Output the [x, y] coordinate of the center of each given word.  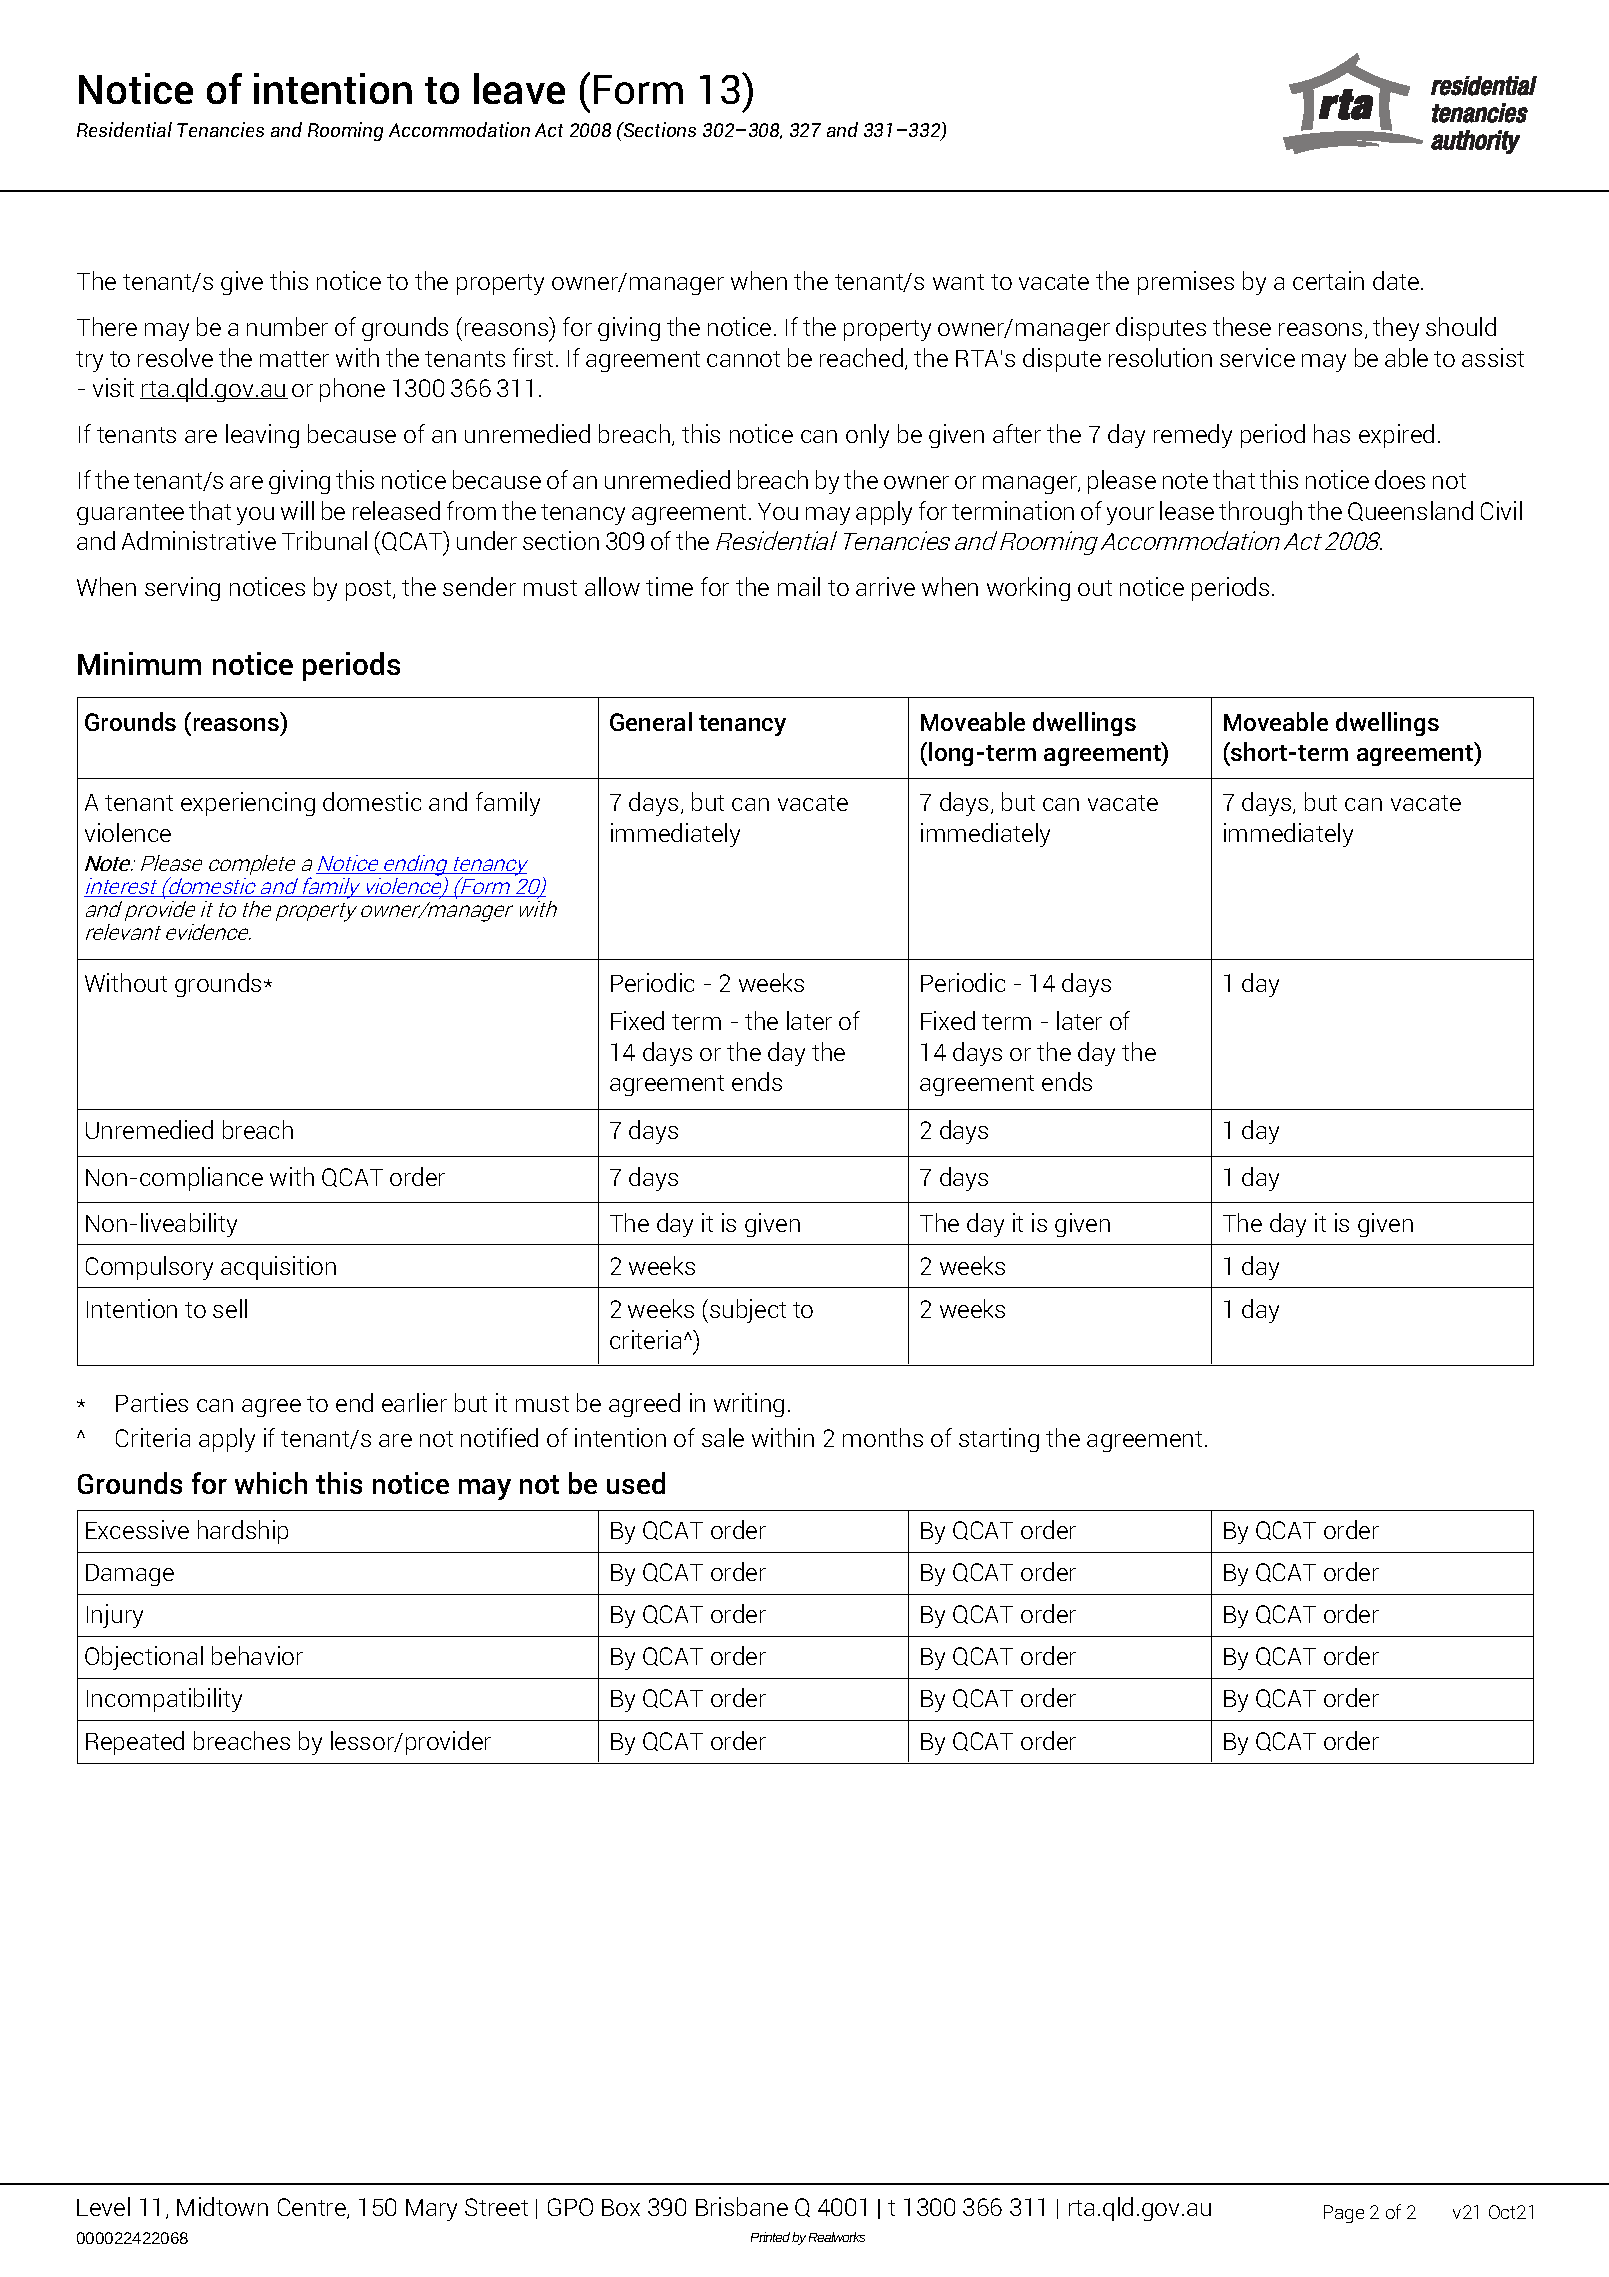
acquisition [278, 1268]
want [958, 282]
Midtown [222, 2206]
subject [748, 1311]
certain [1328, 280]
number [287, 326]
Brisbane [742, 2206]
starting [999, 1440]
